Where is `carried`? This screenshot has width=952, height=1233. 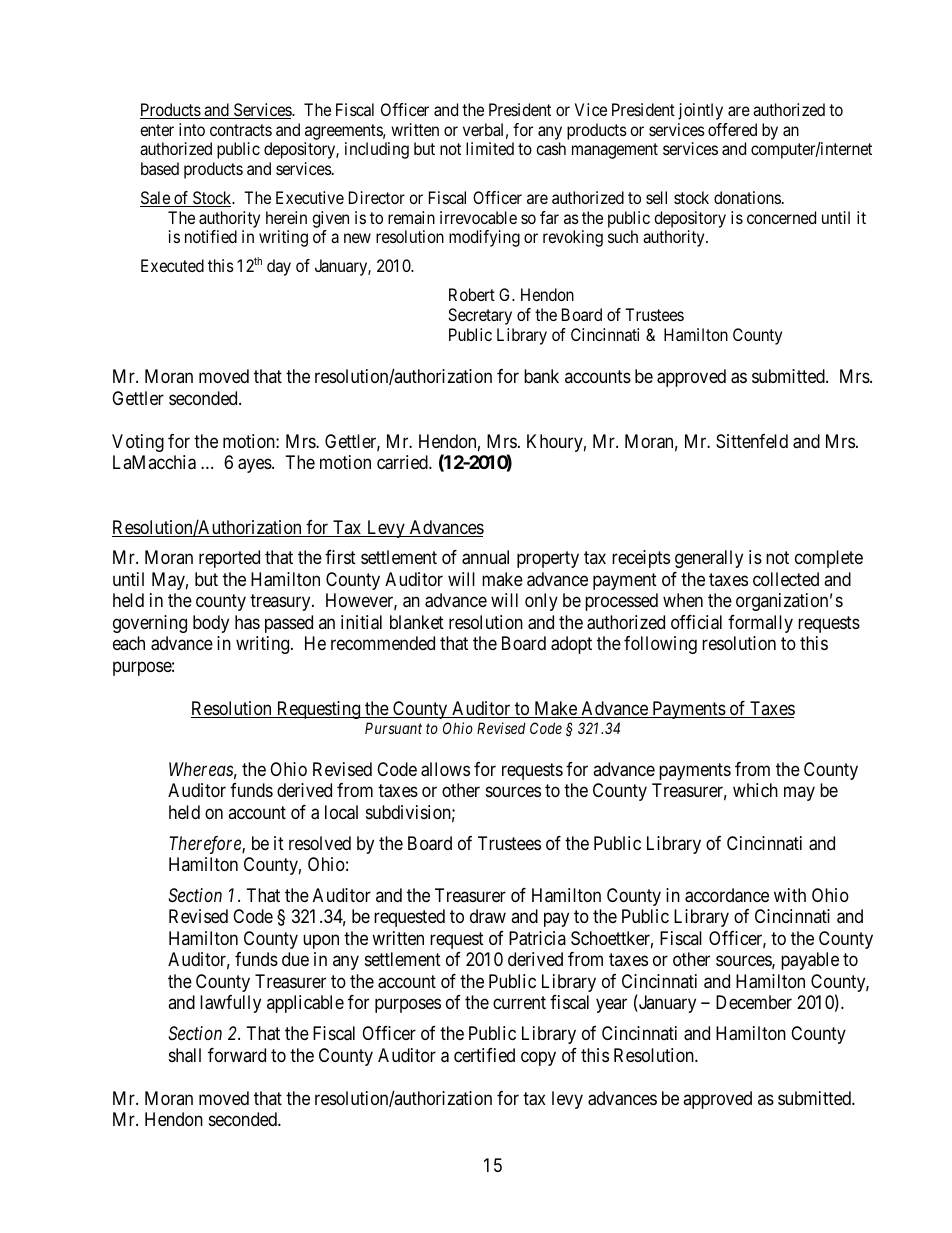
carried is located at coordinates (403, 462).
